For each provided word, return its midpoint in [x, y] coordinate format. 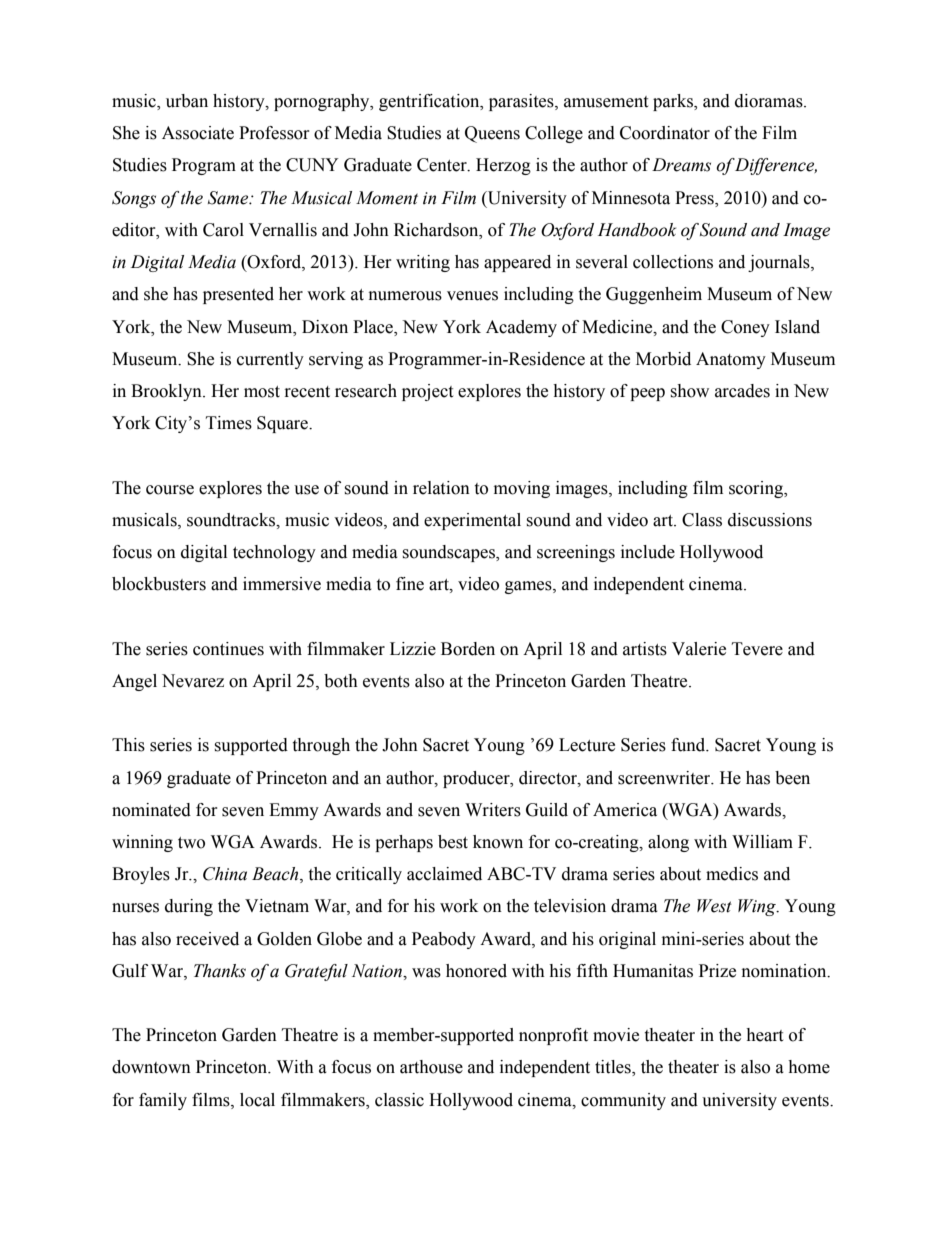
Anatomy [731, 360]
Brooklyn [167, 392]
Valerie [699, 649]
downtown [151, 1067]
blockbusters [159, 584]
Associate [198, 133]
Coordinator [665, 133]
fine [410, 584]
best [453, 842]
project [427, 392]
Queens [492, 134]
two [191, 843]
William [762, 842]
